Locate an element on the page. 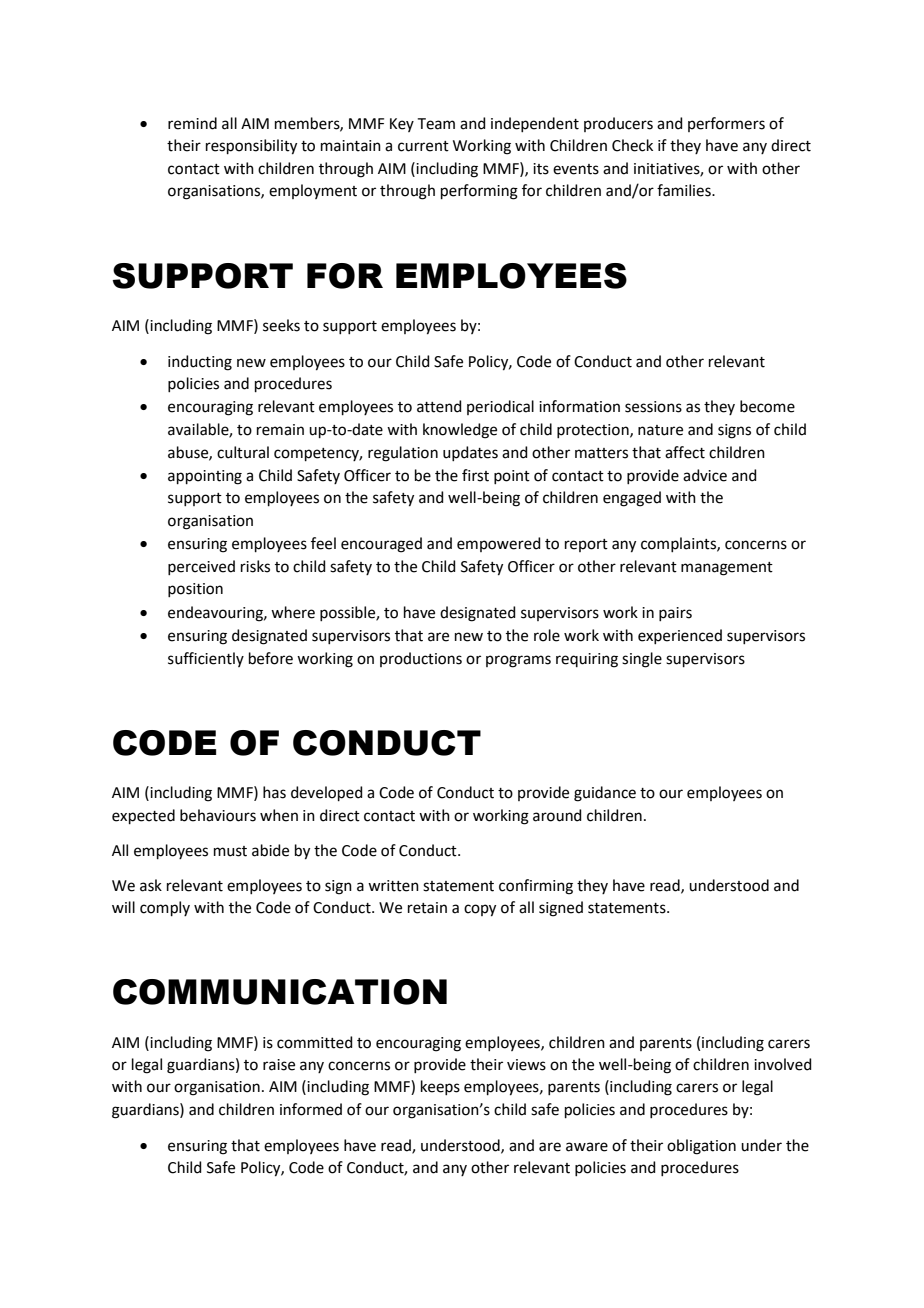 The height and width of the page is (1308, 924). around is located at coordinates (557, 815).
